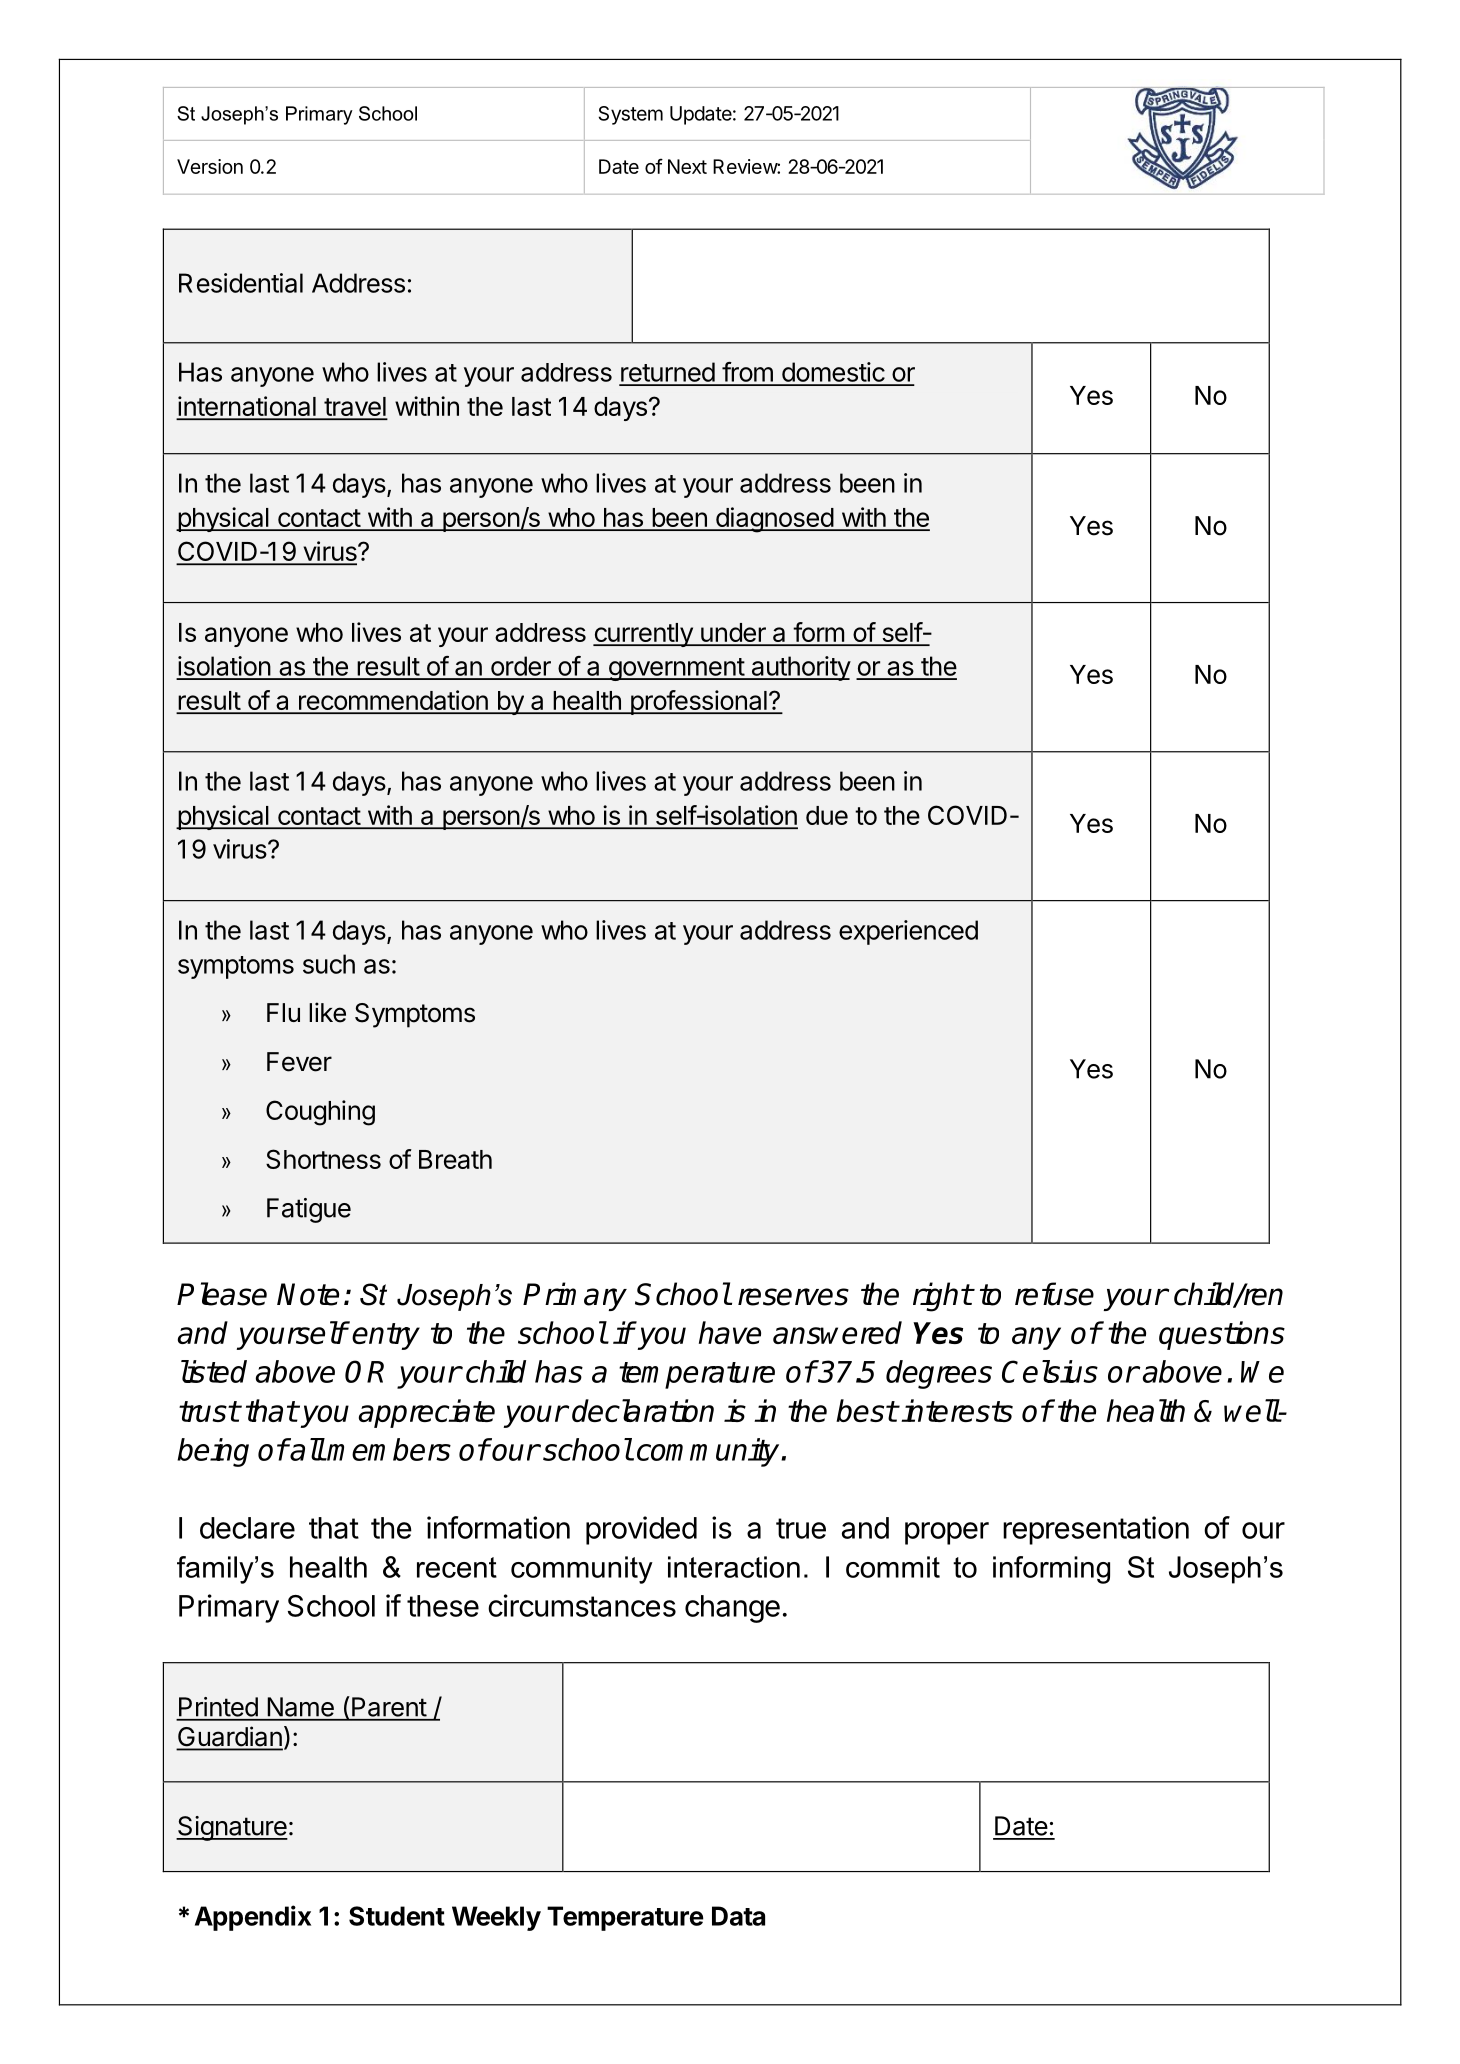 The image size is (1460, 2064). Describe the element at coordinates (210, 166) in the document. I see `Version` at that location.
